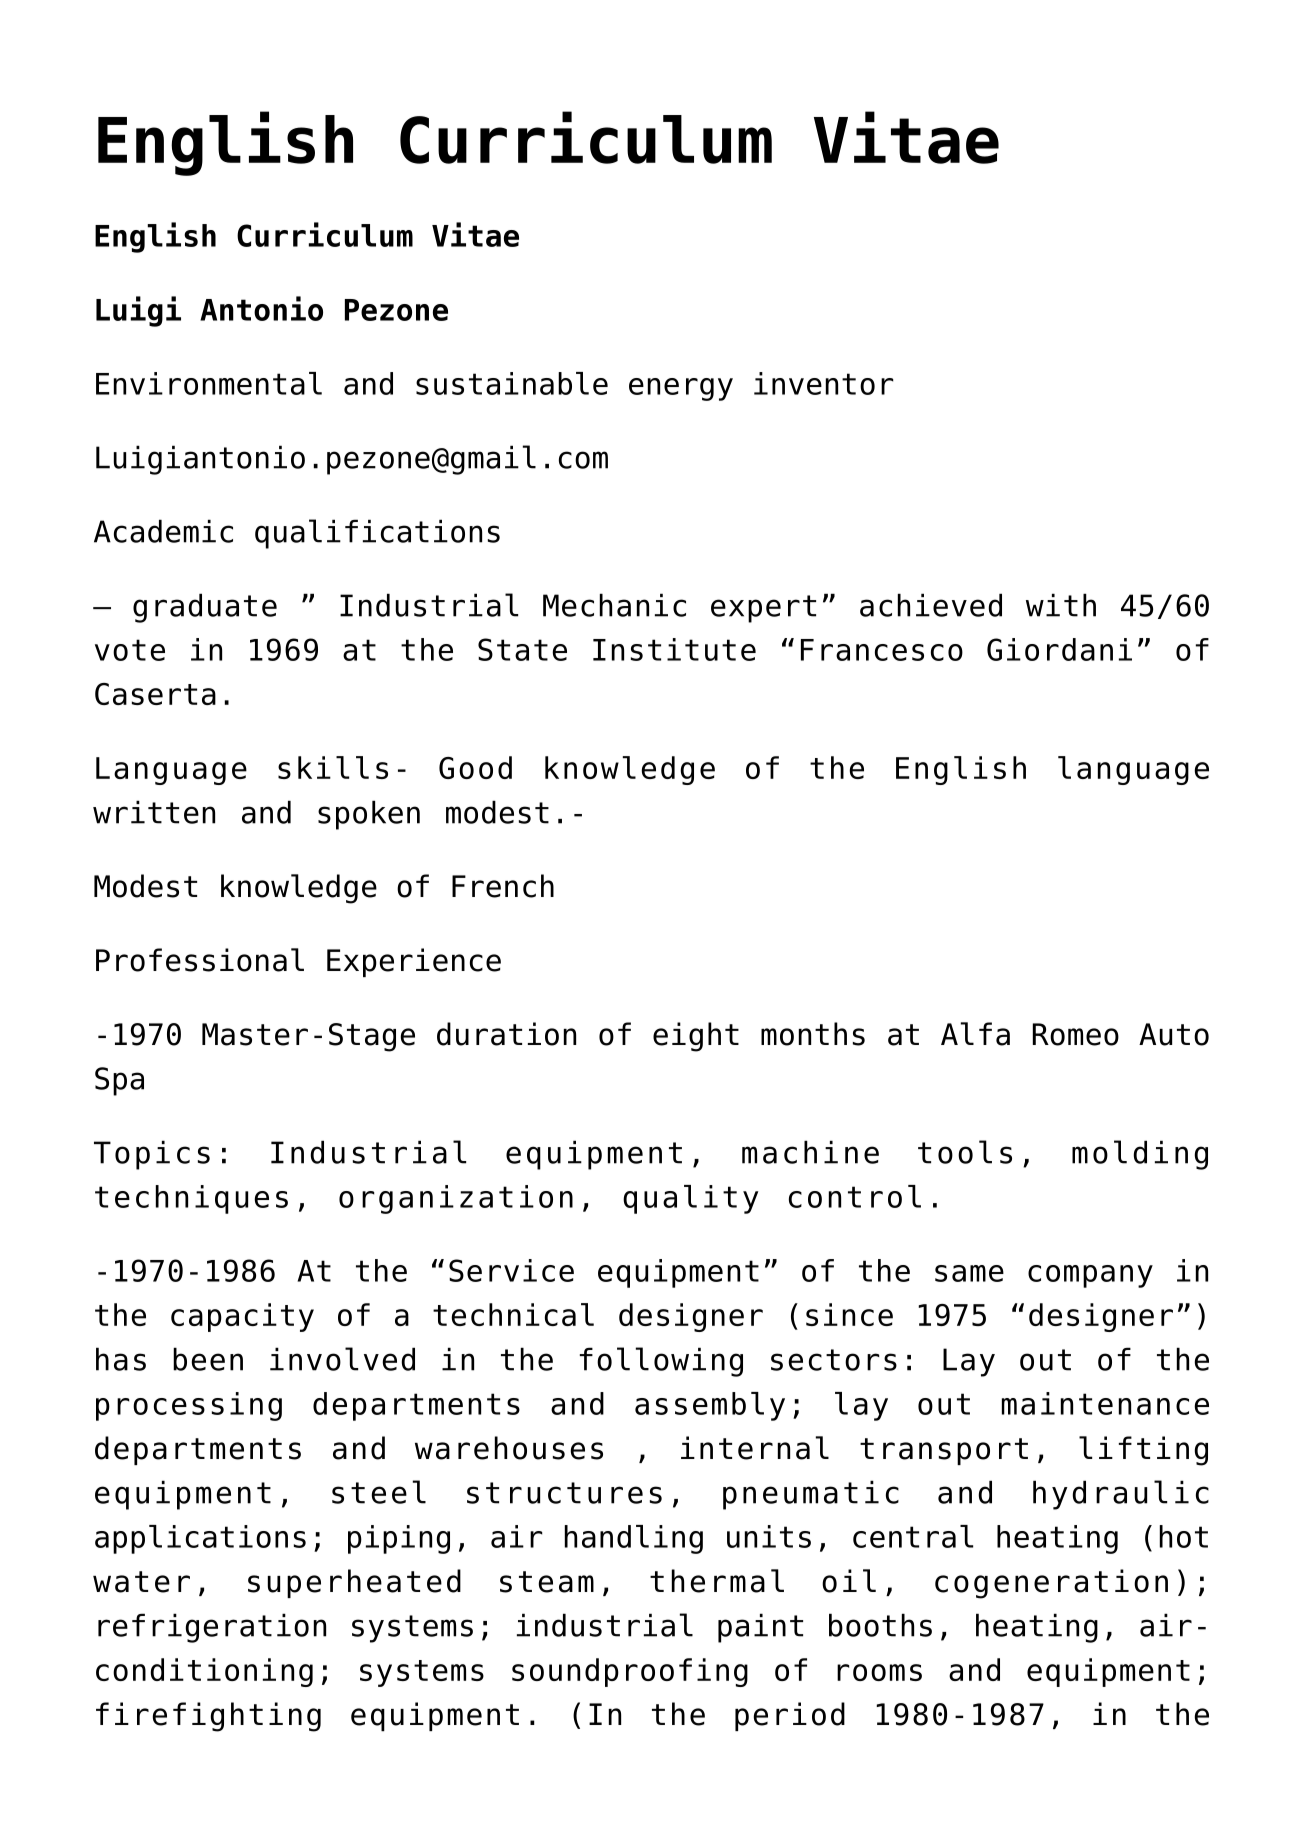 The width and height of the screenshot is (1304, 1844). I want to click on quality, so click(690, 1199).
